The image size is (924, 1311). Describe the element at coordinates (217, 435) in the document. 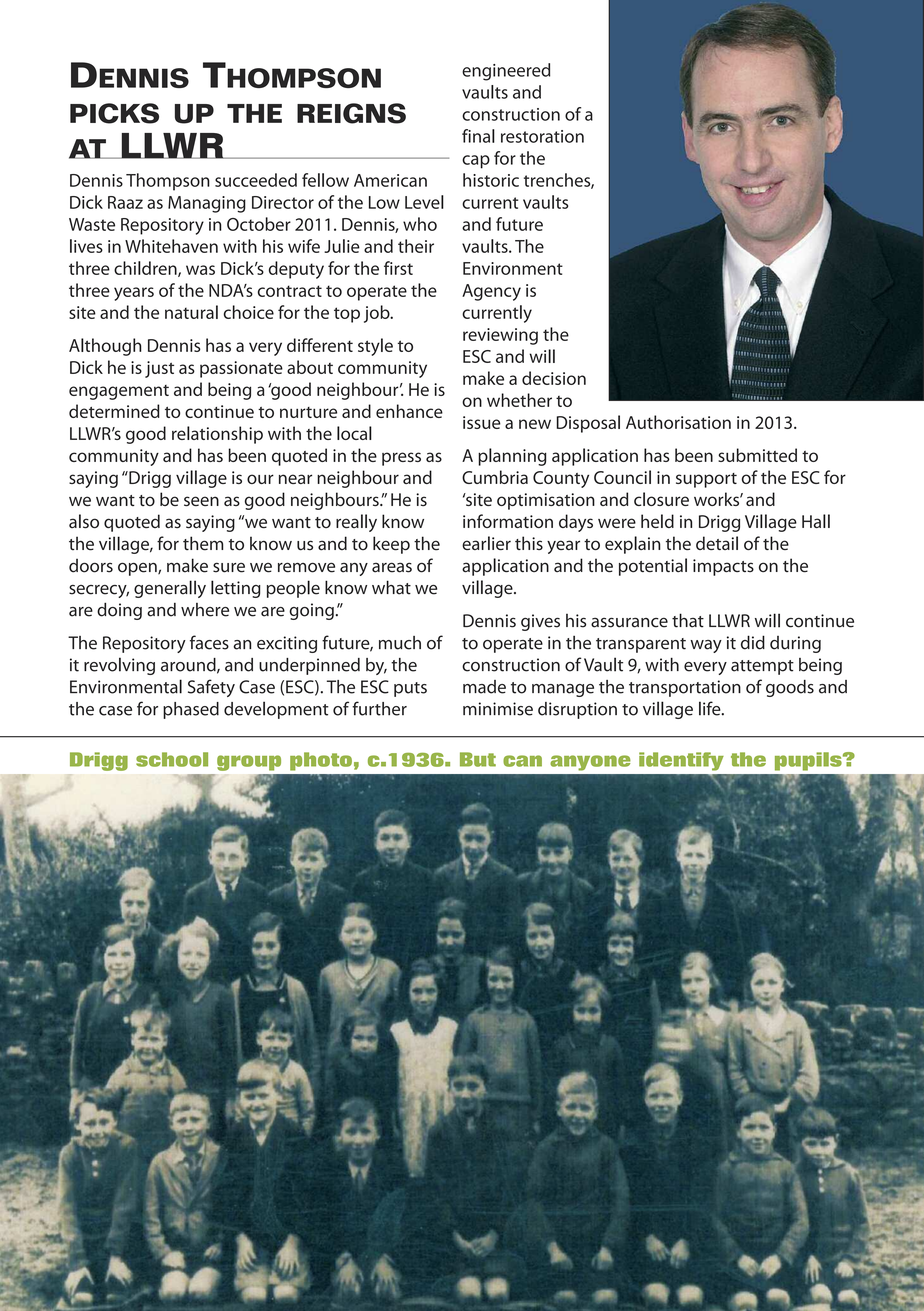

I see `relationship` at that location.
